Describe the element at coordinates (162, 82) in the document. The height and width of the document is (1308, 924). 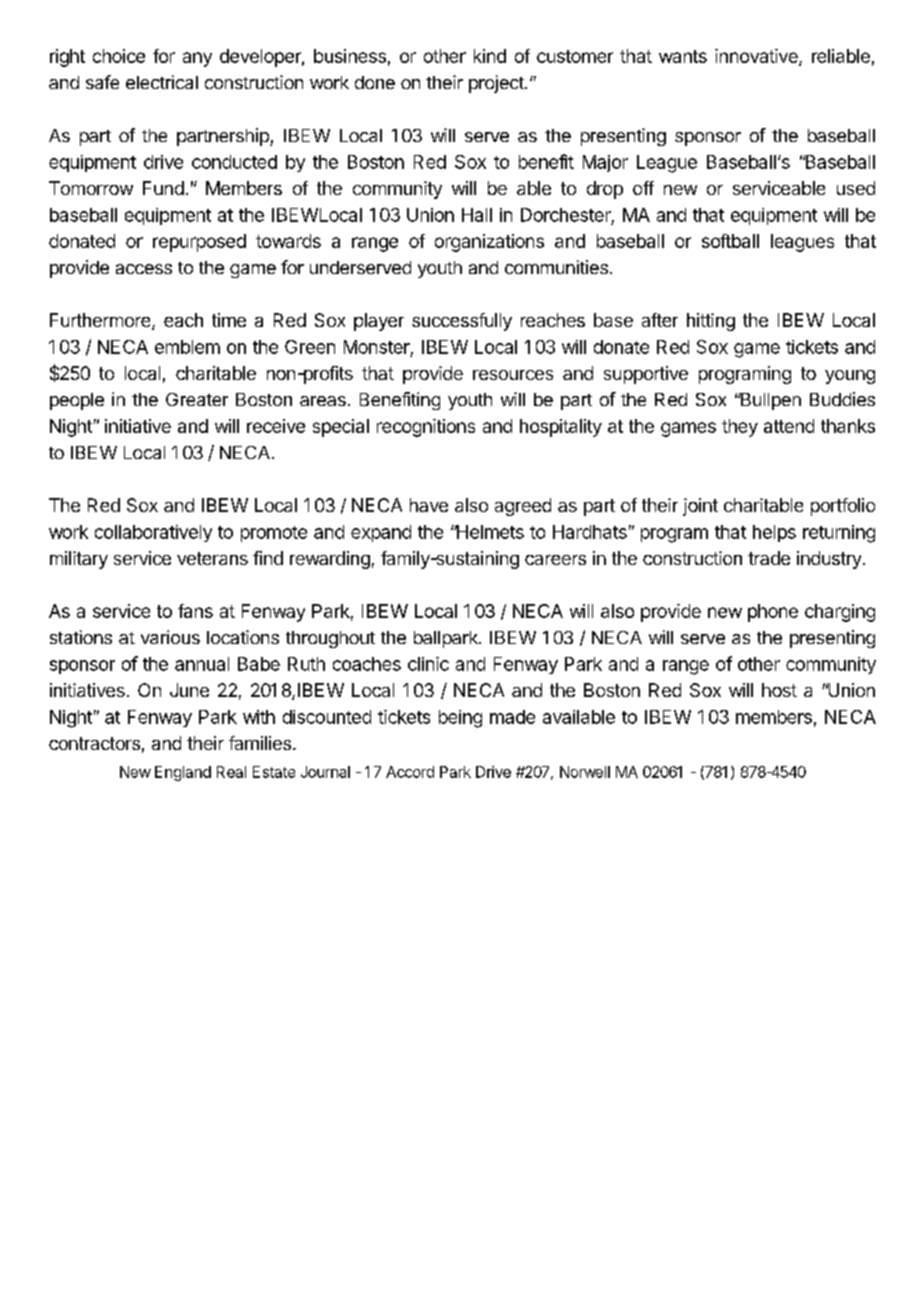
I see `electrical` at that location.
